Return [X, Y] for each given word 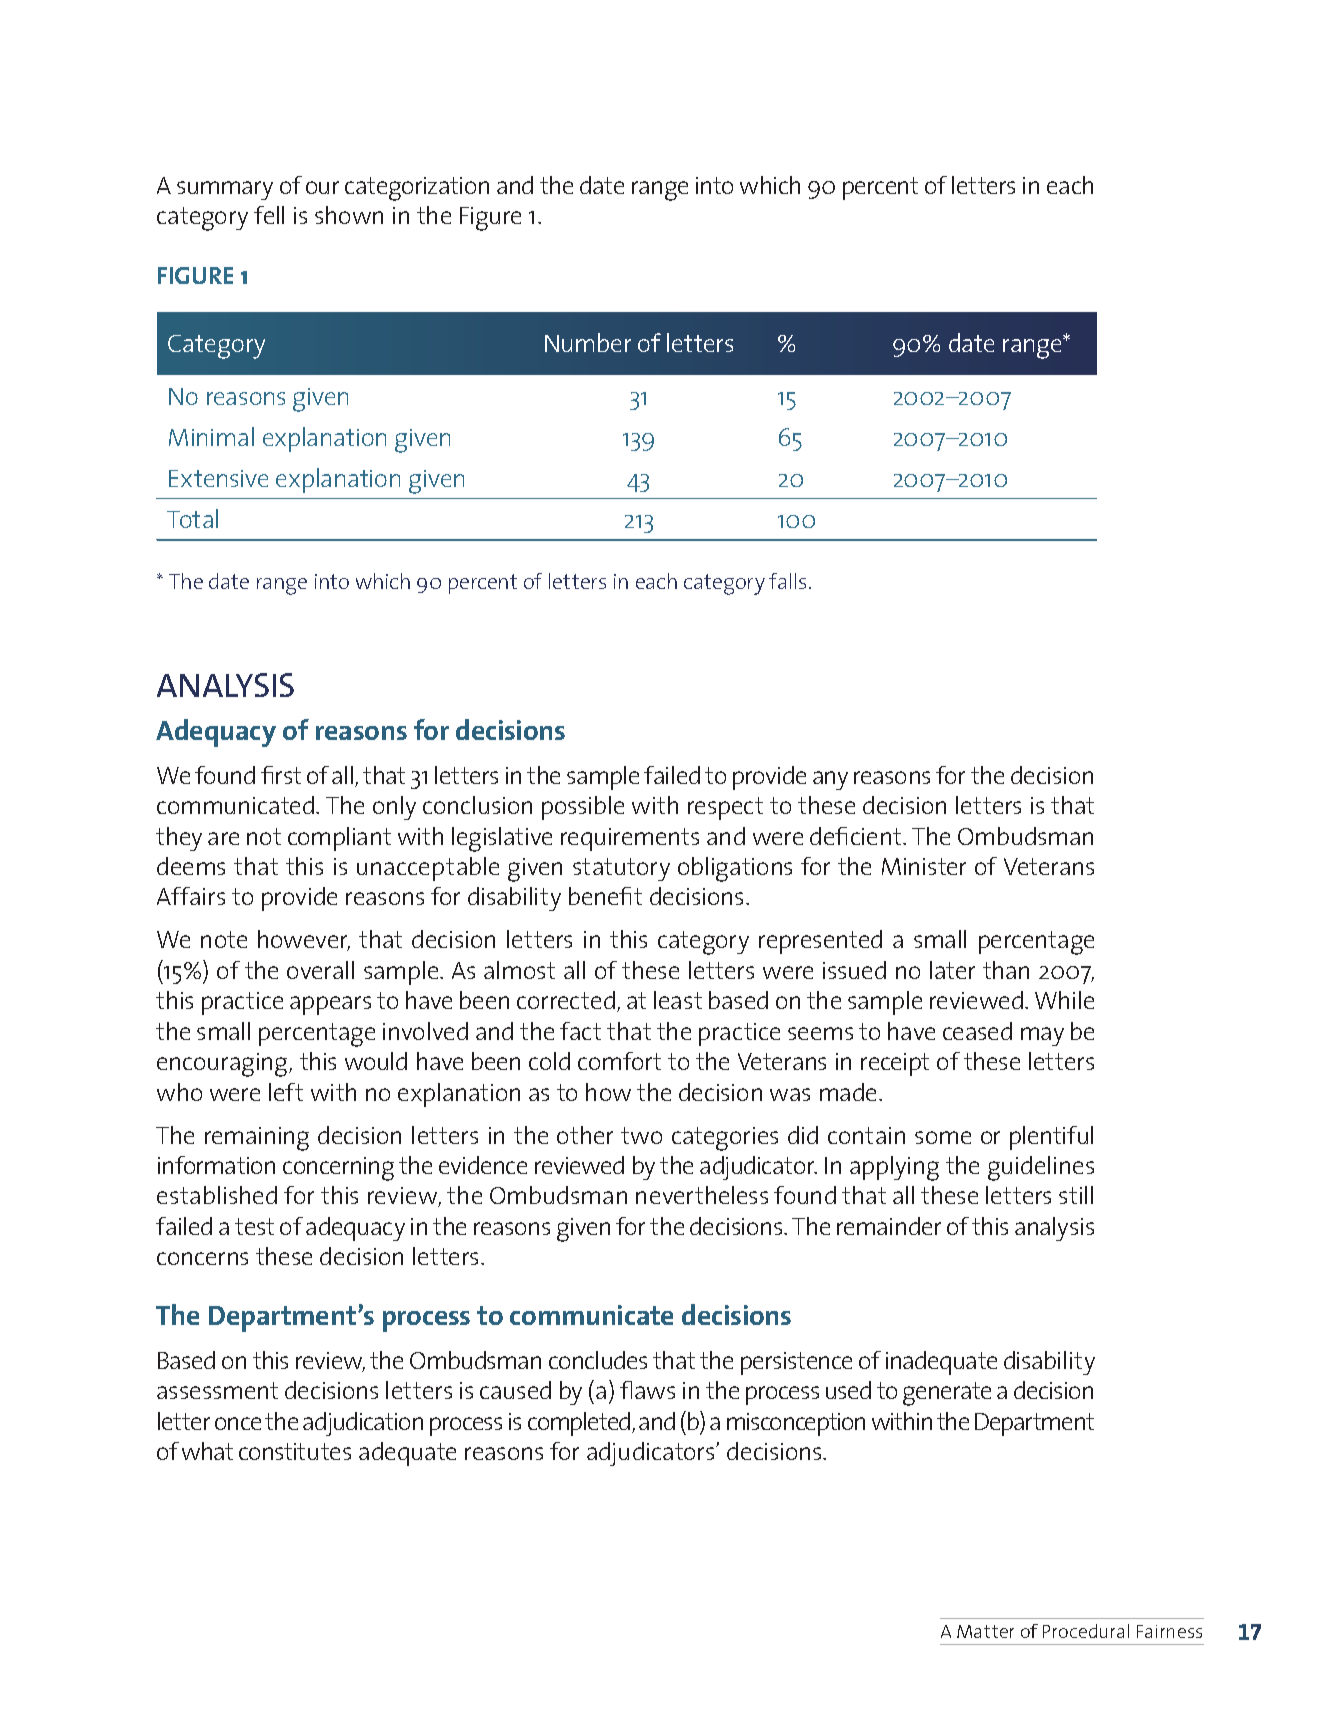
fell [269, 215]
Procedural [1086, 1631]
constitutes [295, 1451]
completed [580, 1424]
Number [588, 342]
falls [787, 581]
